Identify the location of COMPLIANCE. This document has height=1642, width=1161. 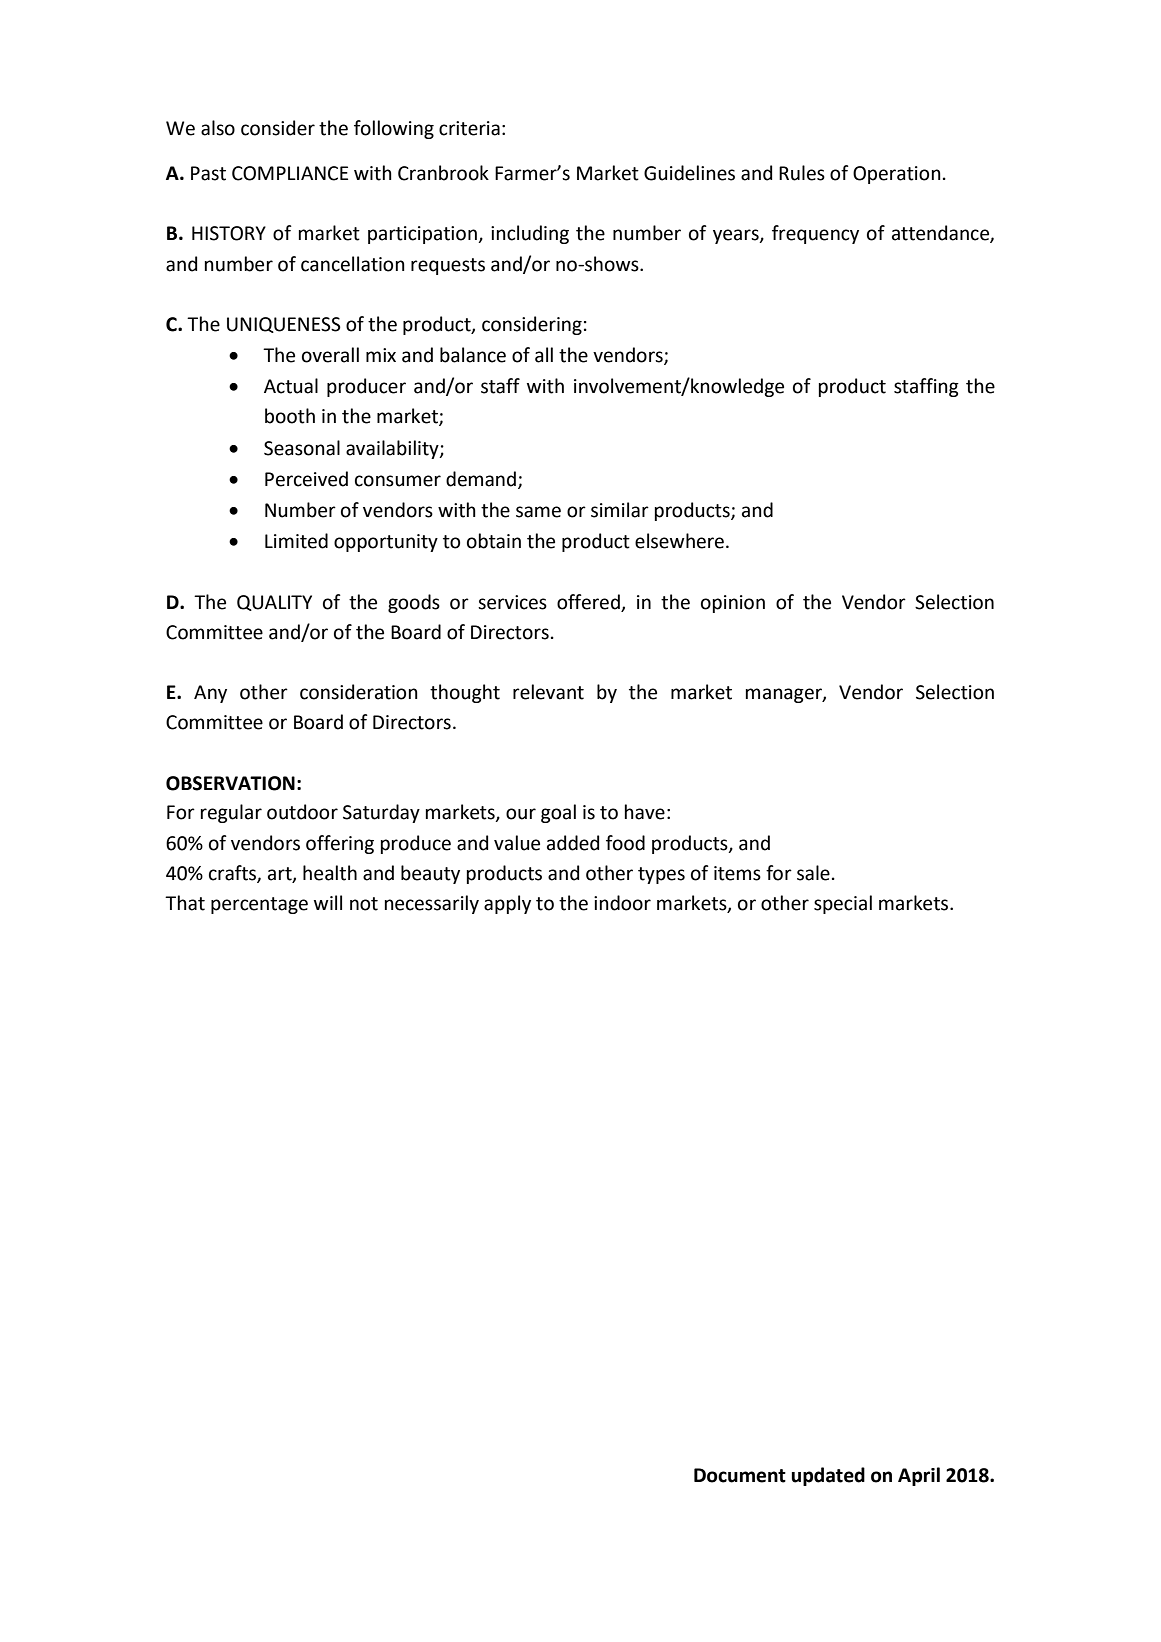
(290, 173).
